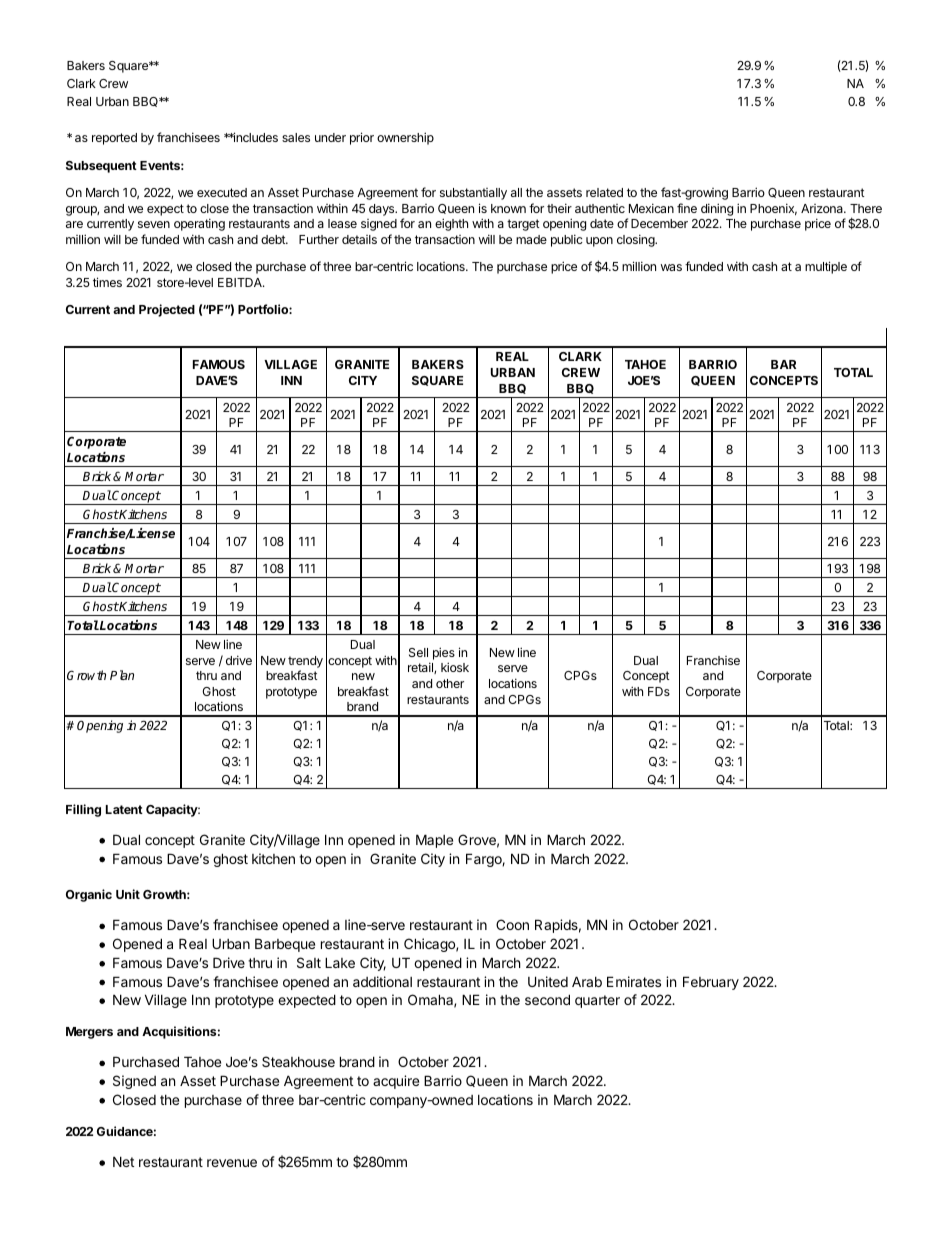 The image size is (952, 1233). Describe the element at coordinates (122, 675) in the screenshot. I see `Plan` at that location.
